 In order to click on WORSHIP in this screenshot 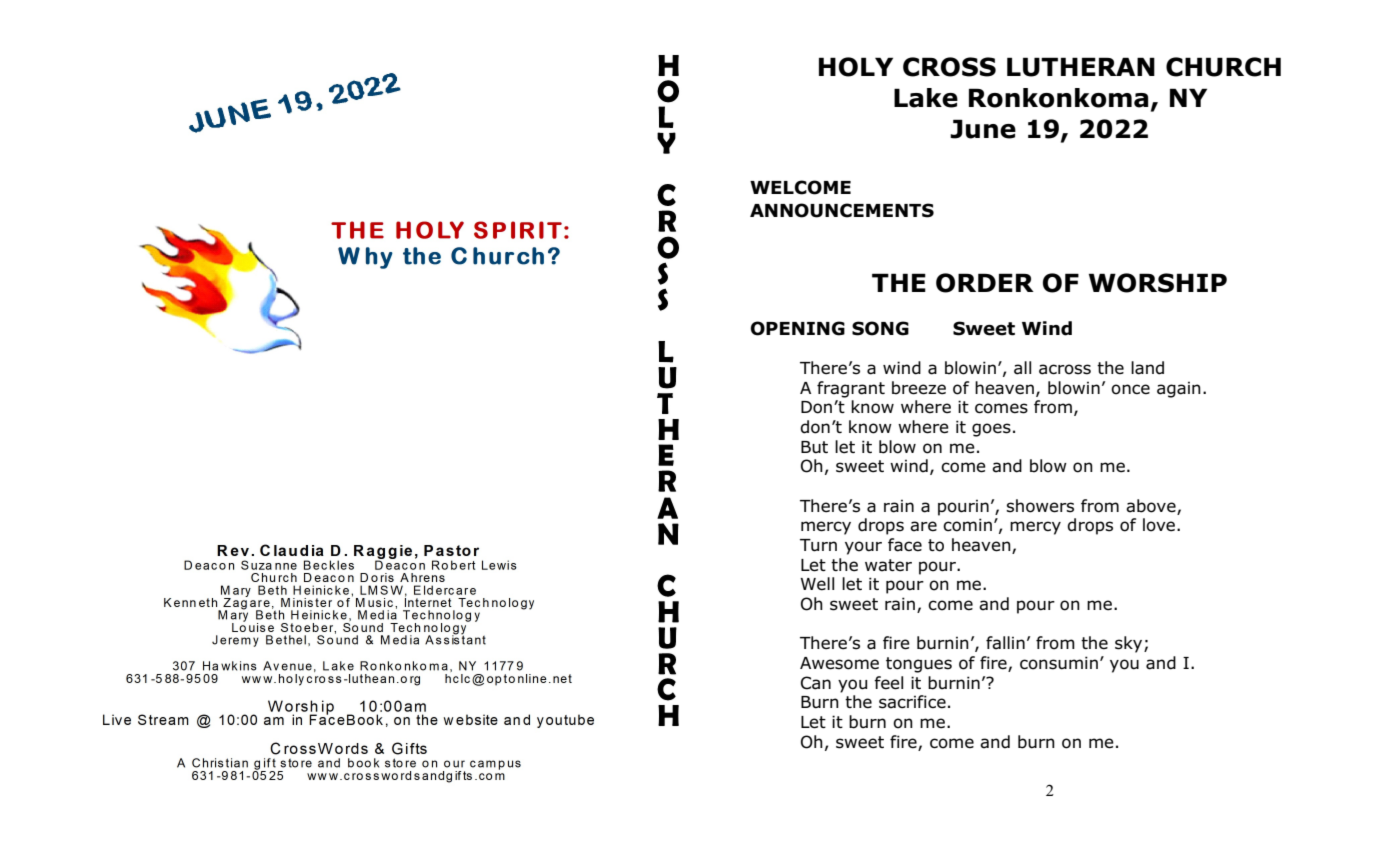, I will do `click(1158, 283)`.
